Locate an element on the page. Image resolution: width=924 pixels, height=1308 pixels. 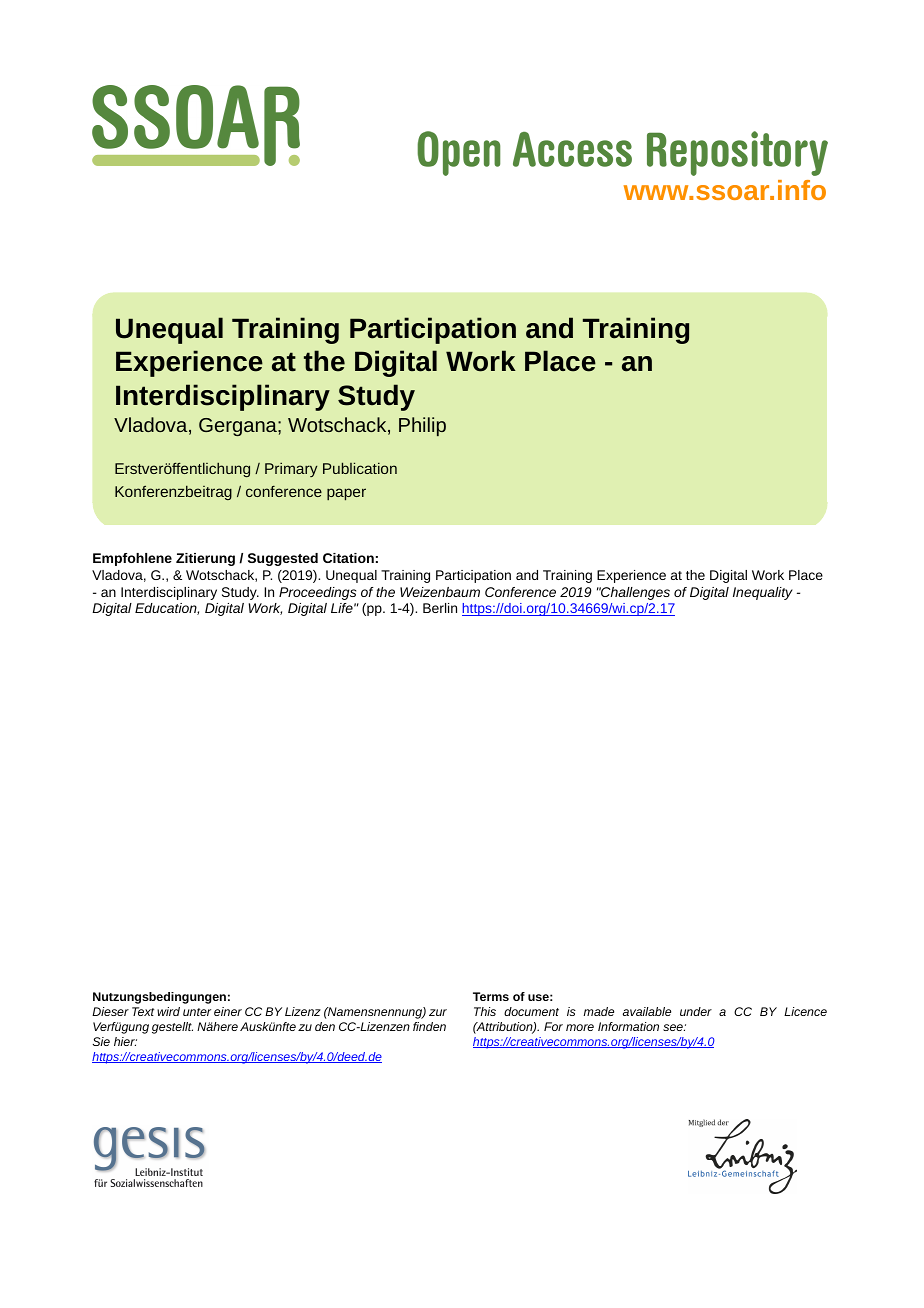
Proceedings is located at coordinates (317, 593).
